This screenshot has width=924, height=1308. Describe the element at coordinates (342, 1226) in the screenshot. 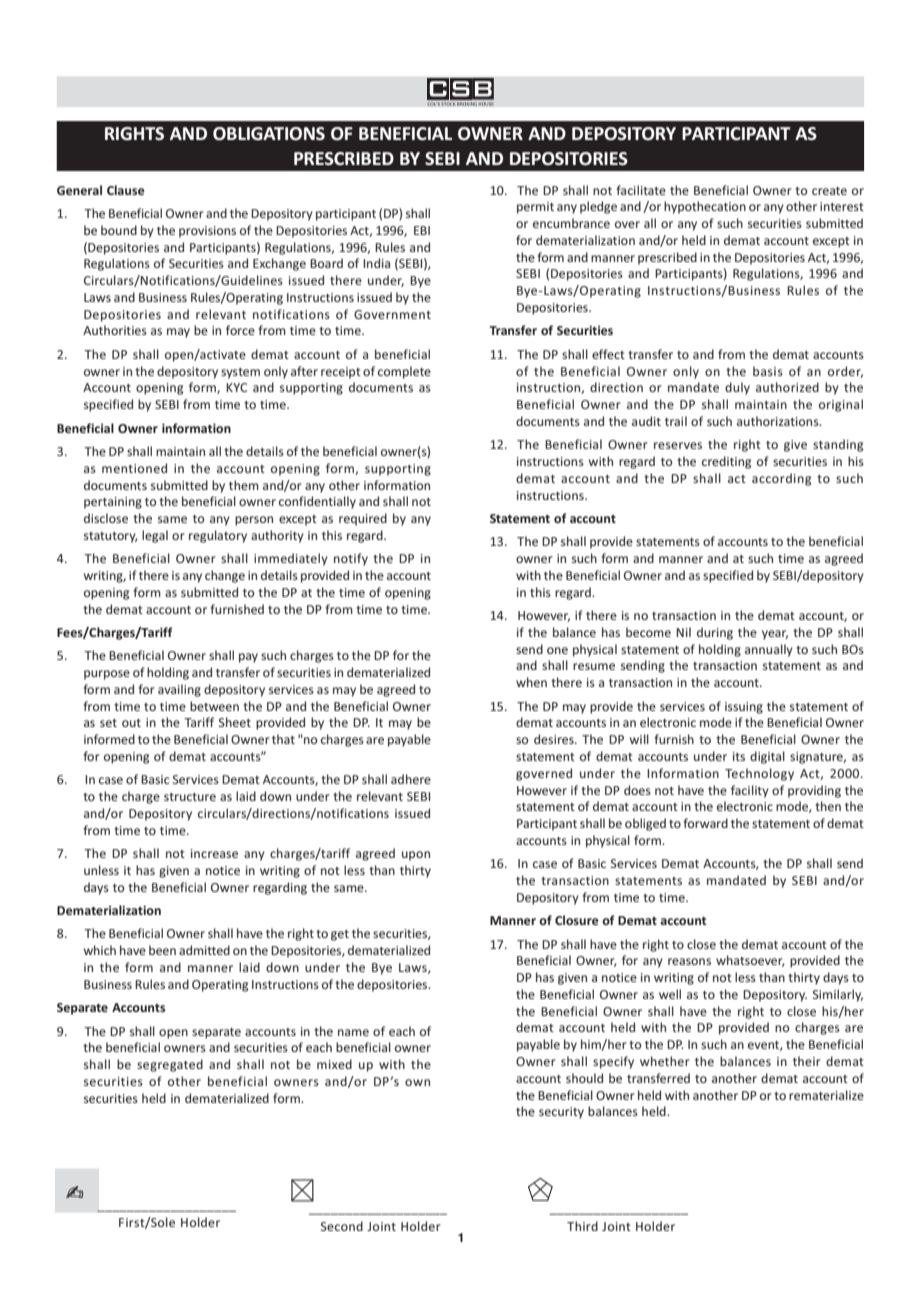

I see `Second` at that location.
